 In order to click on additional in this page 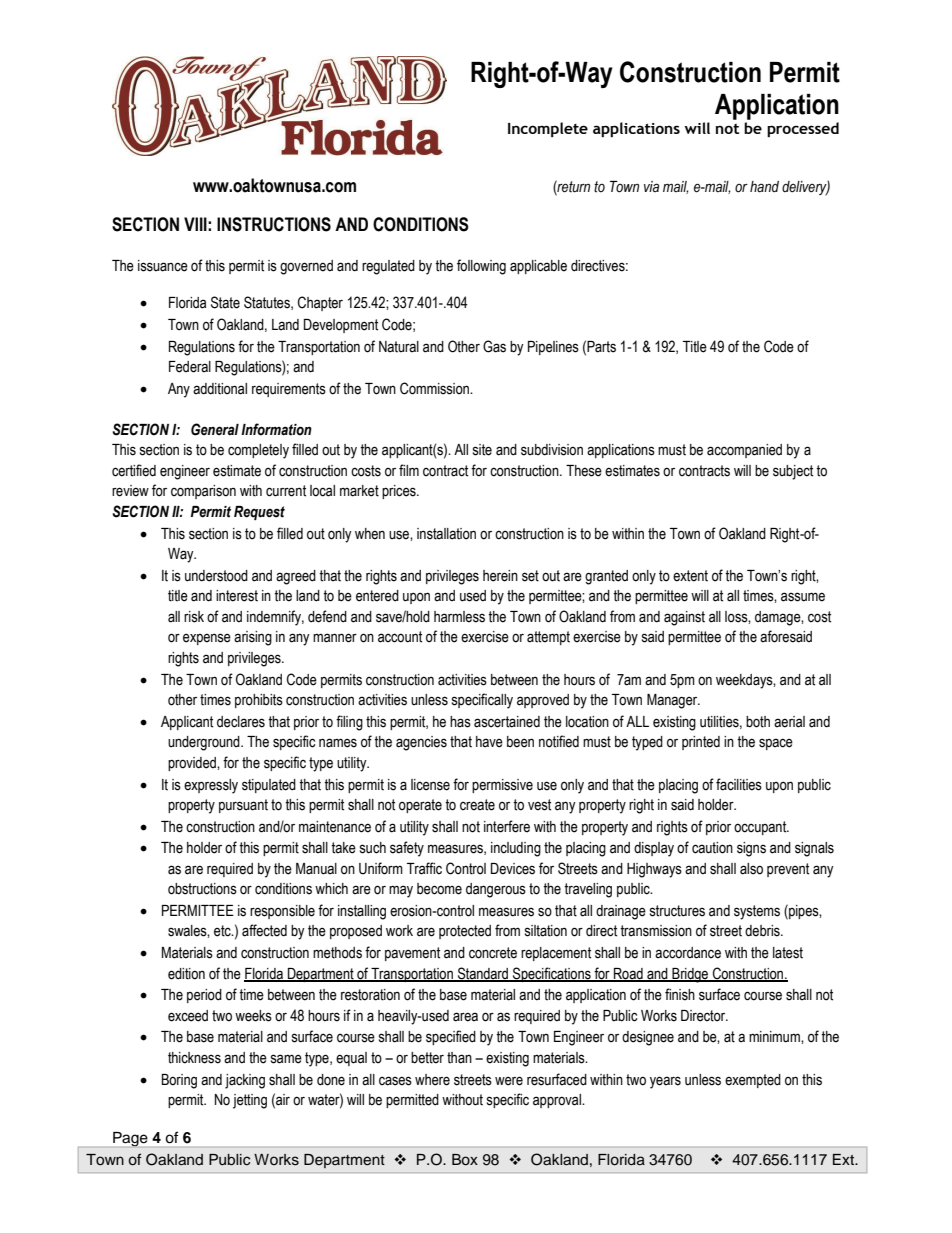, I will do `click(220, 389)`.
